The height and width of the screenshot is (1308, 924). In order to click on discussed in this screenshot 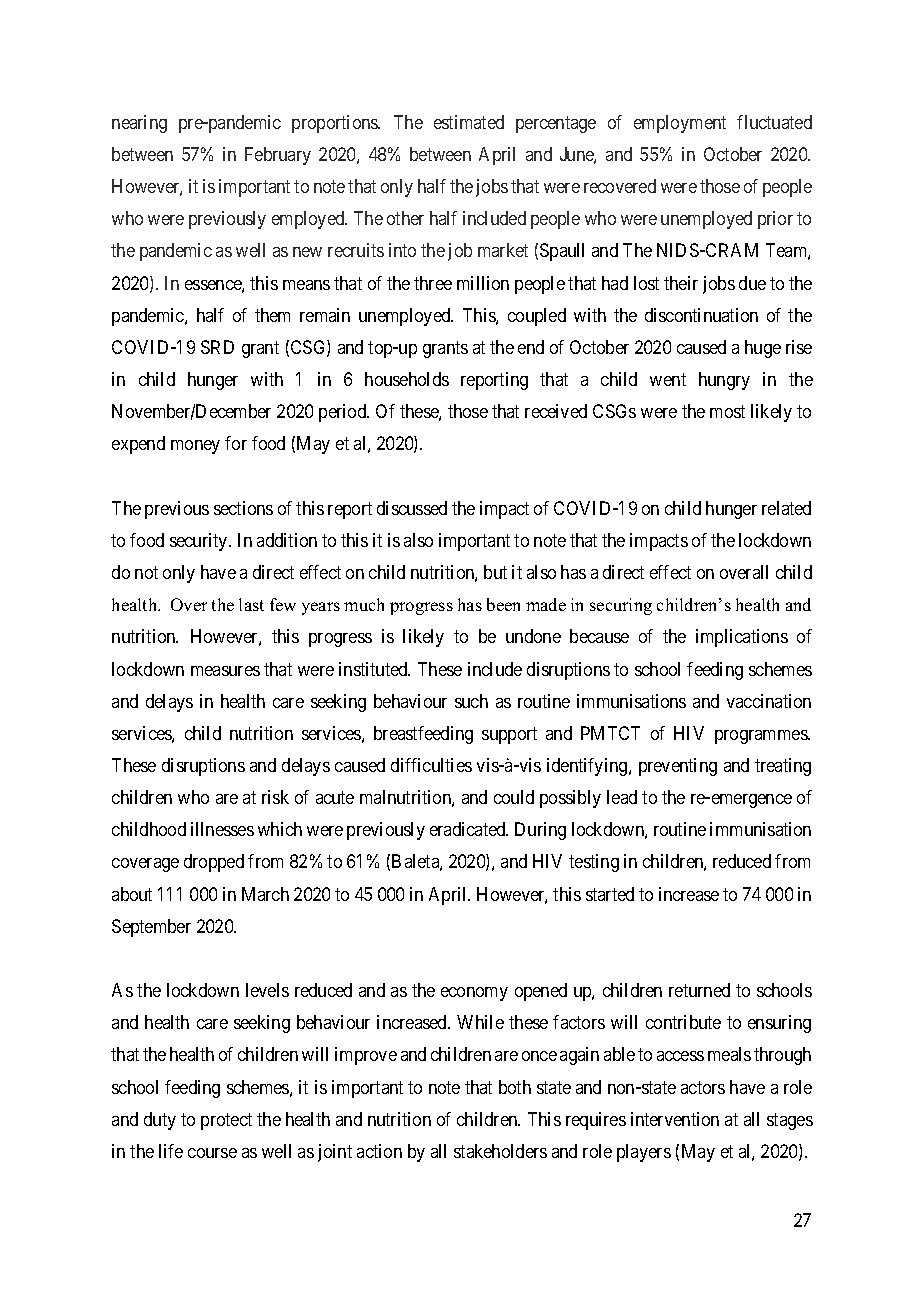, I will do `click(412, 508)`.
